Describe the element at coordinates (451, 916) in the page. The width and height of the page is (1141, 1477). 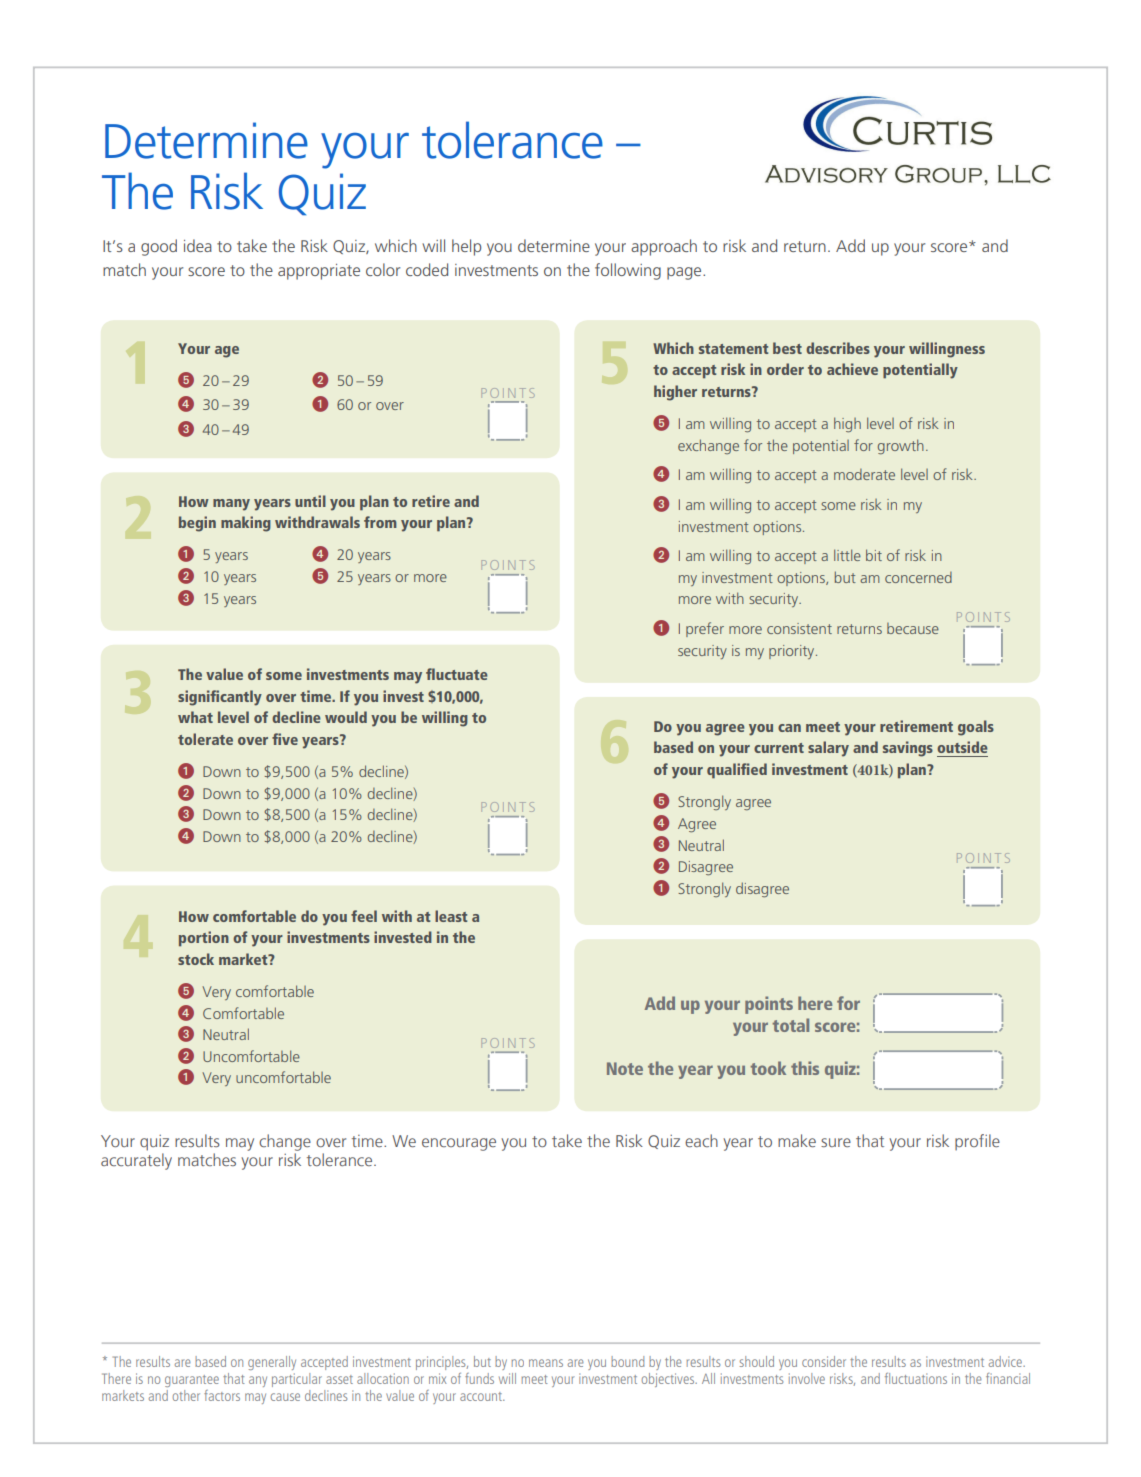
I see `least` at that location.
